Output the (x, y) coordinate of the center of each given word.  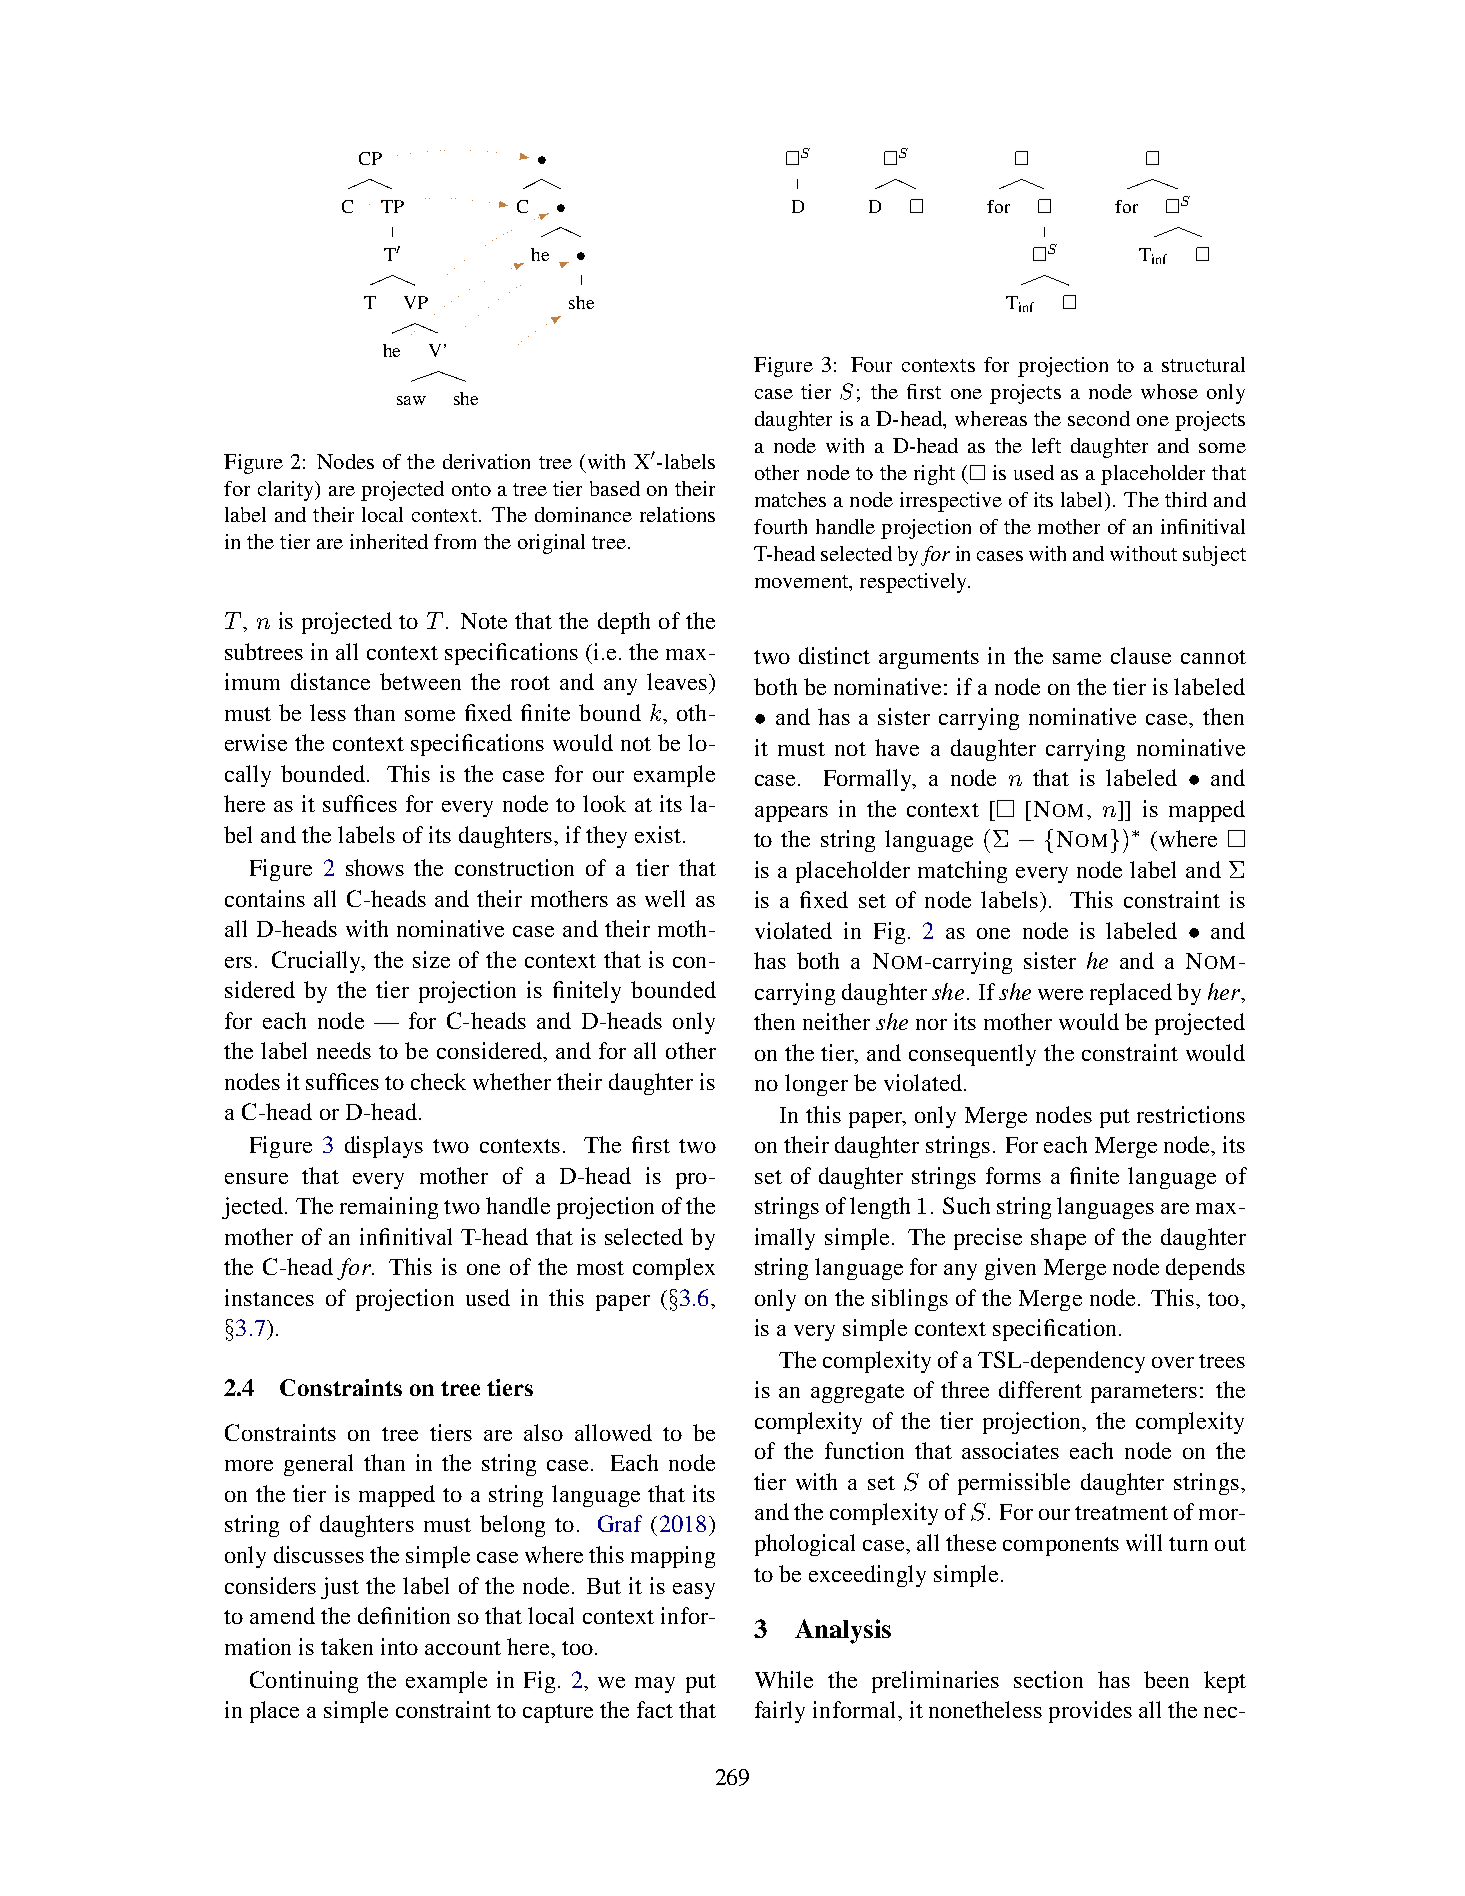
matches (790, 499)
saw (411, 400)
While (784, 1679)
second (1099, 418)
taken (347, 1646)
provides (1090, 1712)
